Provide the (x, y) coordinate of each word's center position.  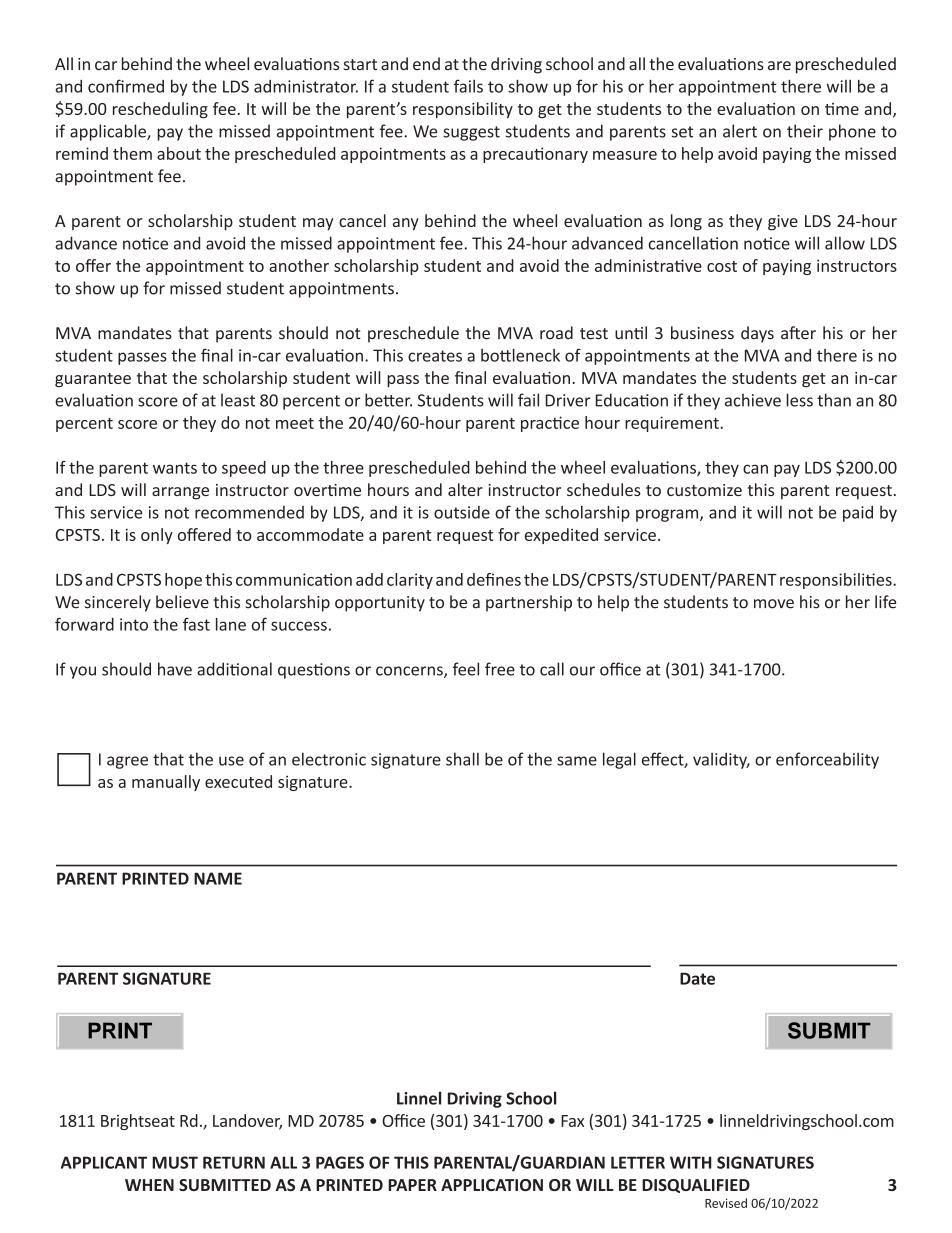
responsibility (463, 110)
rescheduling (160, 110)
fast (196, 624)
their (805, 131)
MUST (175, 1162)
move (774, 604)
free (500, 669)
